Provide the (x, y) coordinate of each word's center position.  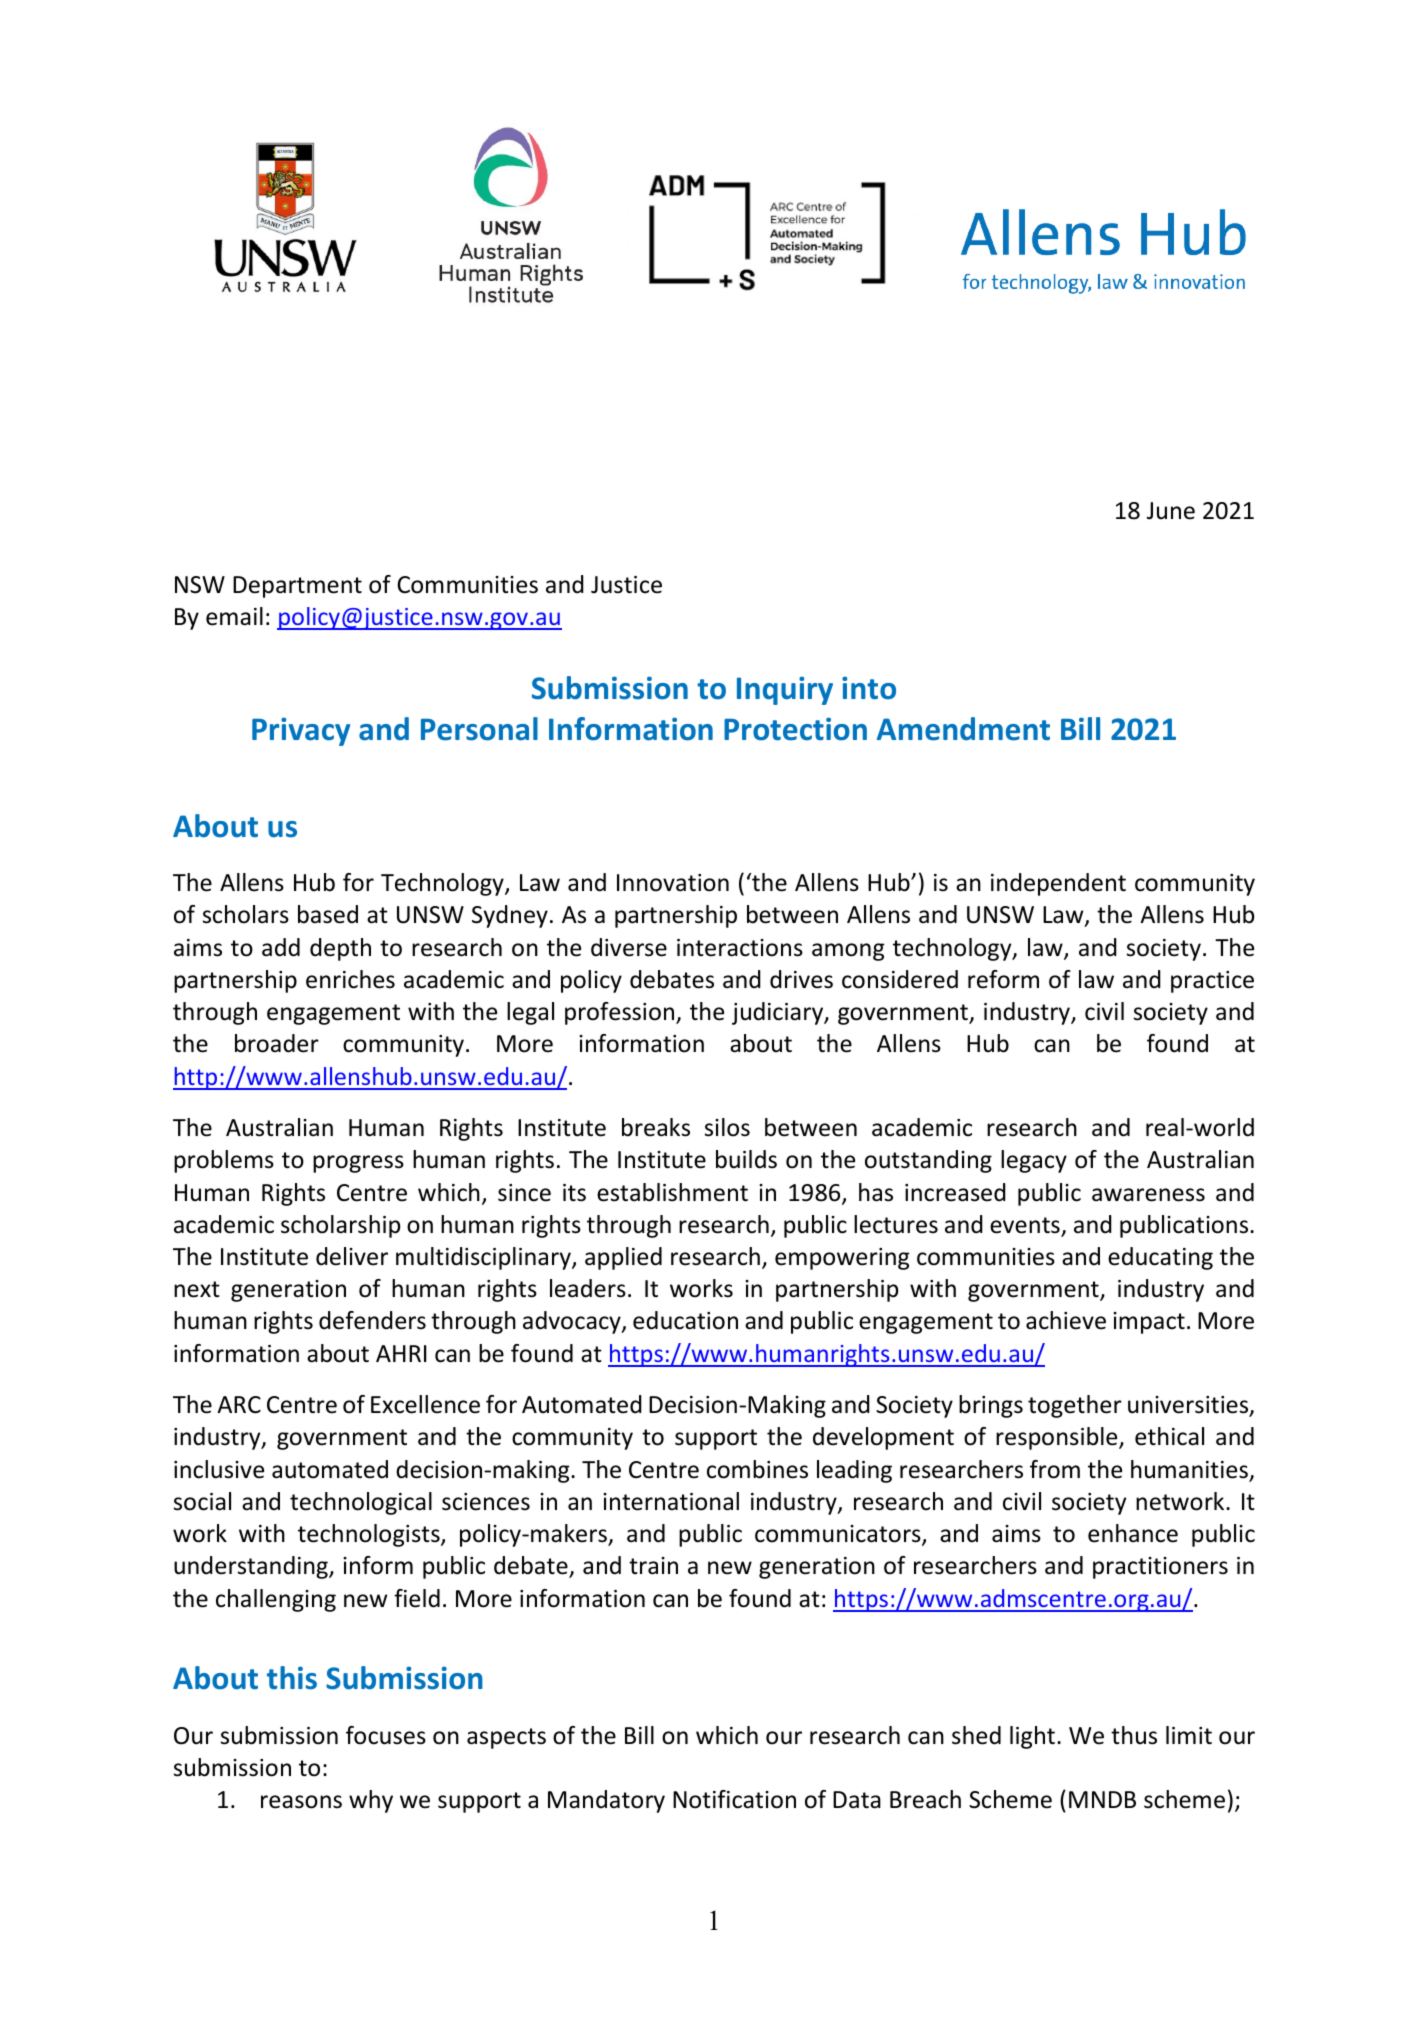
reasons (301, 1802)
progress (358, 1164)
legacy (1034, 1161)
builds (746, 1159)
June (1171, 511)
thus (1134, 1735)
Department (297, 587)
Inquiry (785, 691)
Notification (734, 1799)
